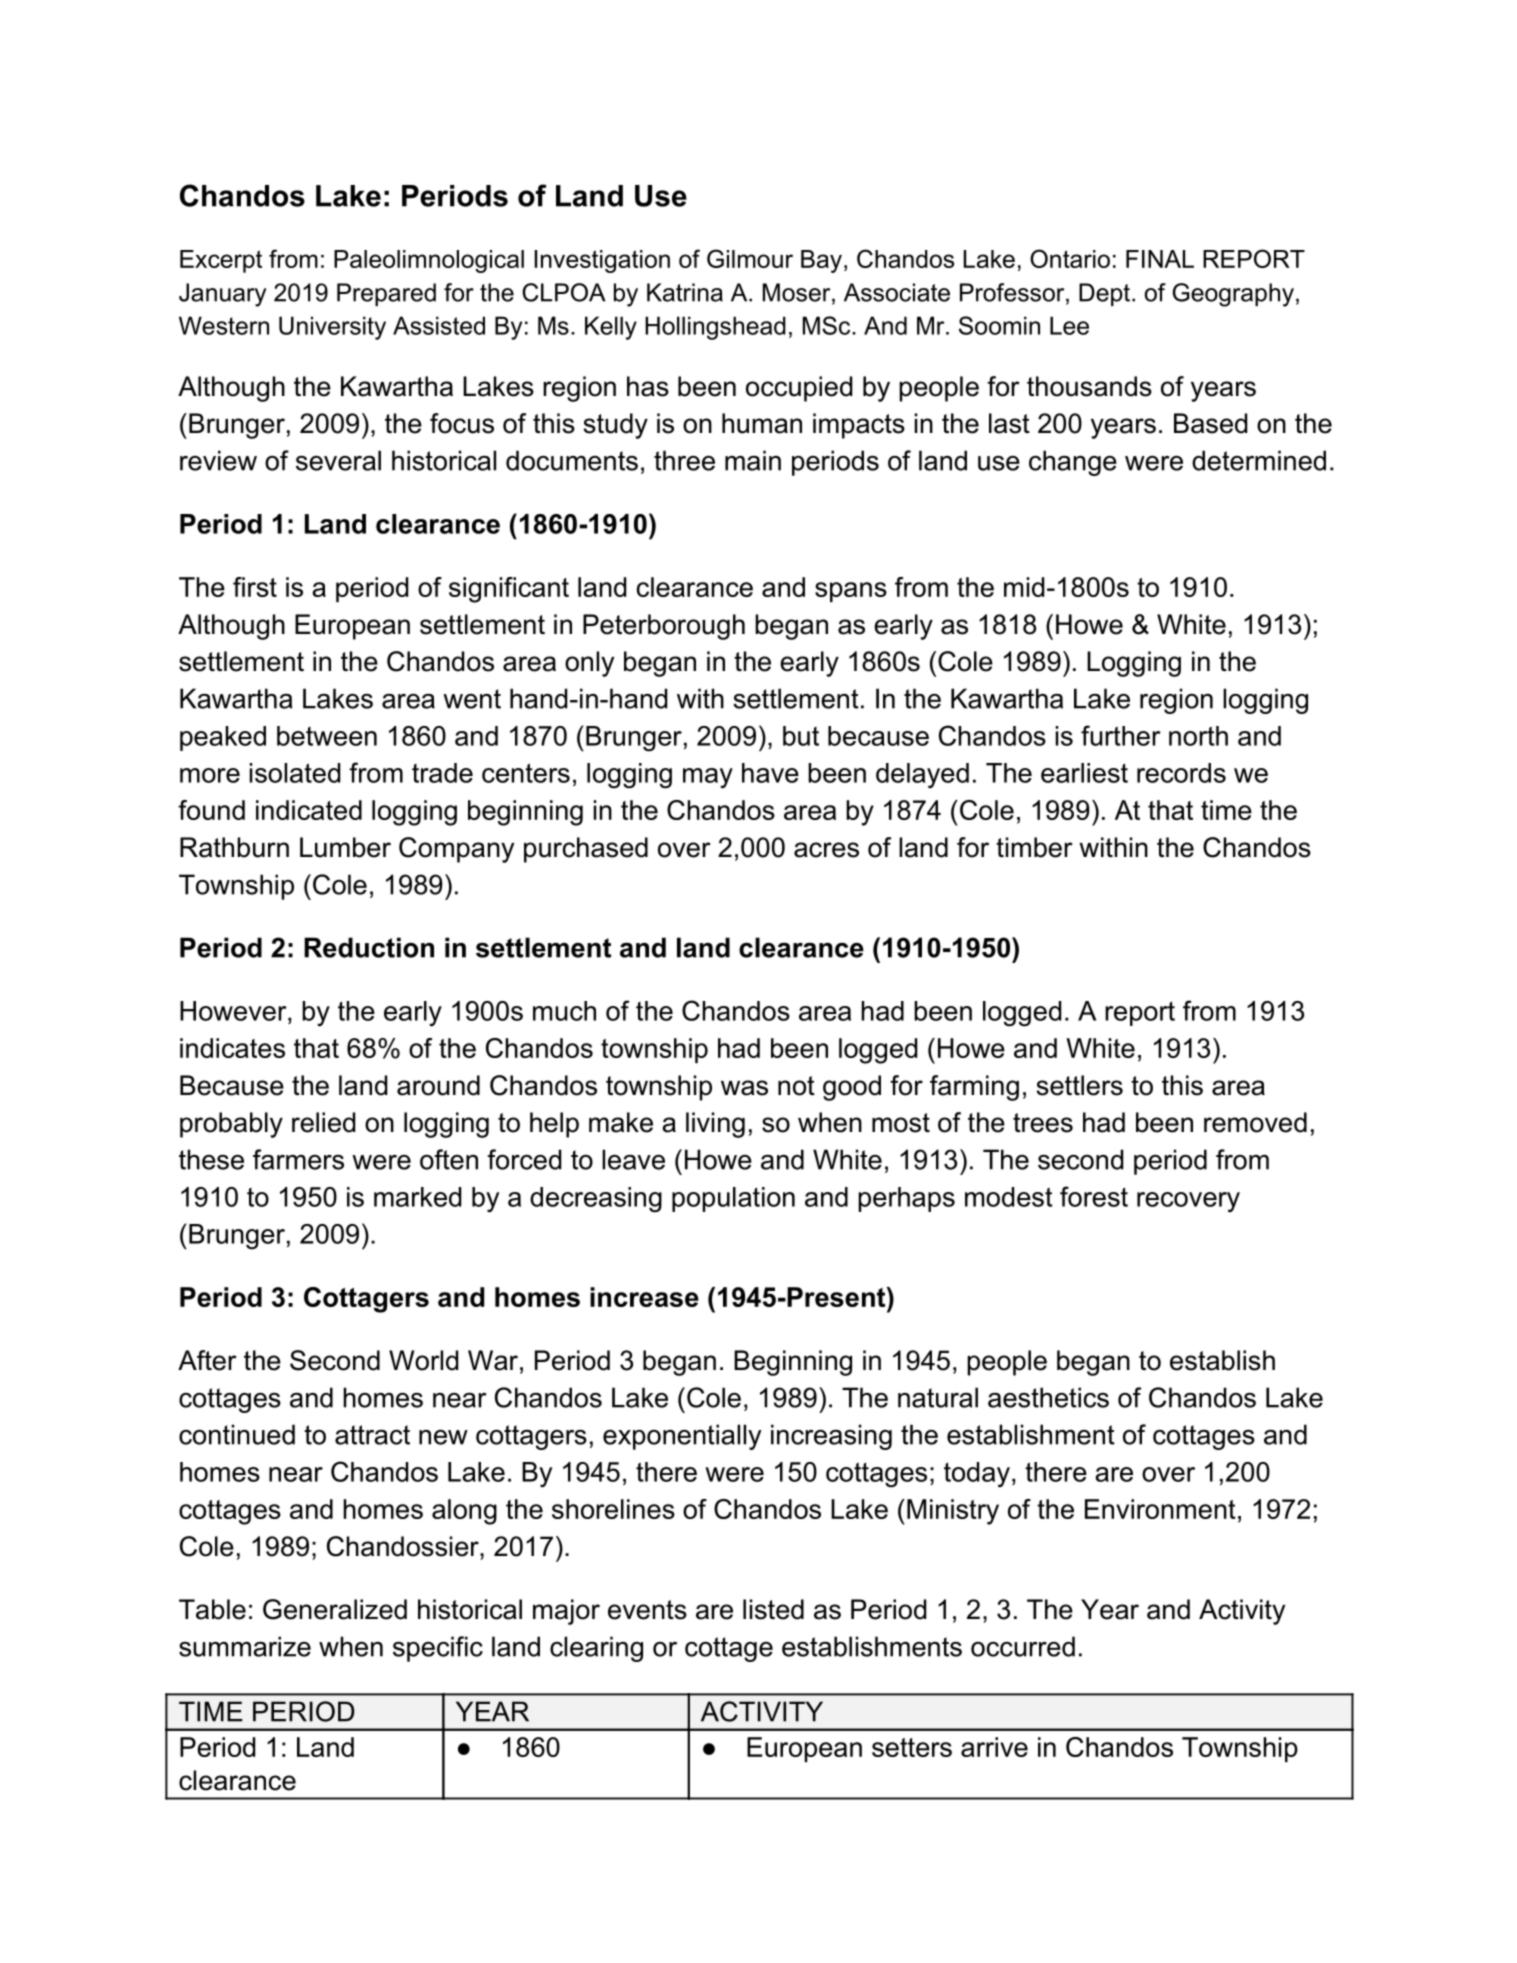  Describe the element at coordinates (1023, 1646) in the screenshot. I see `occurred` at that location.
